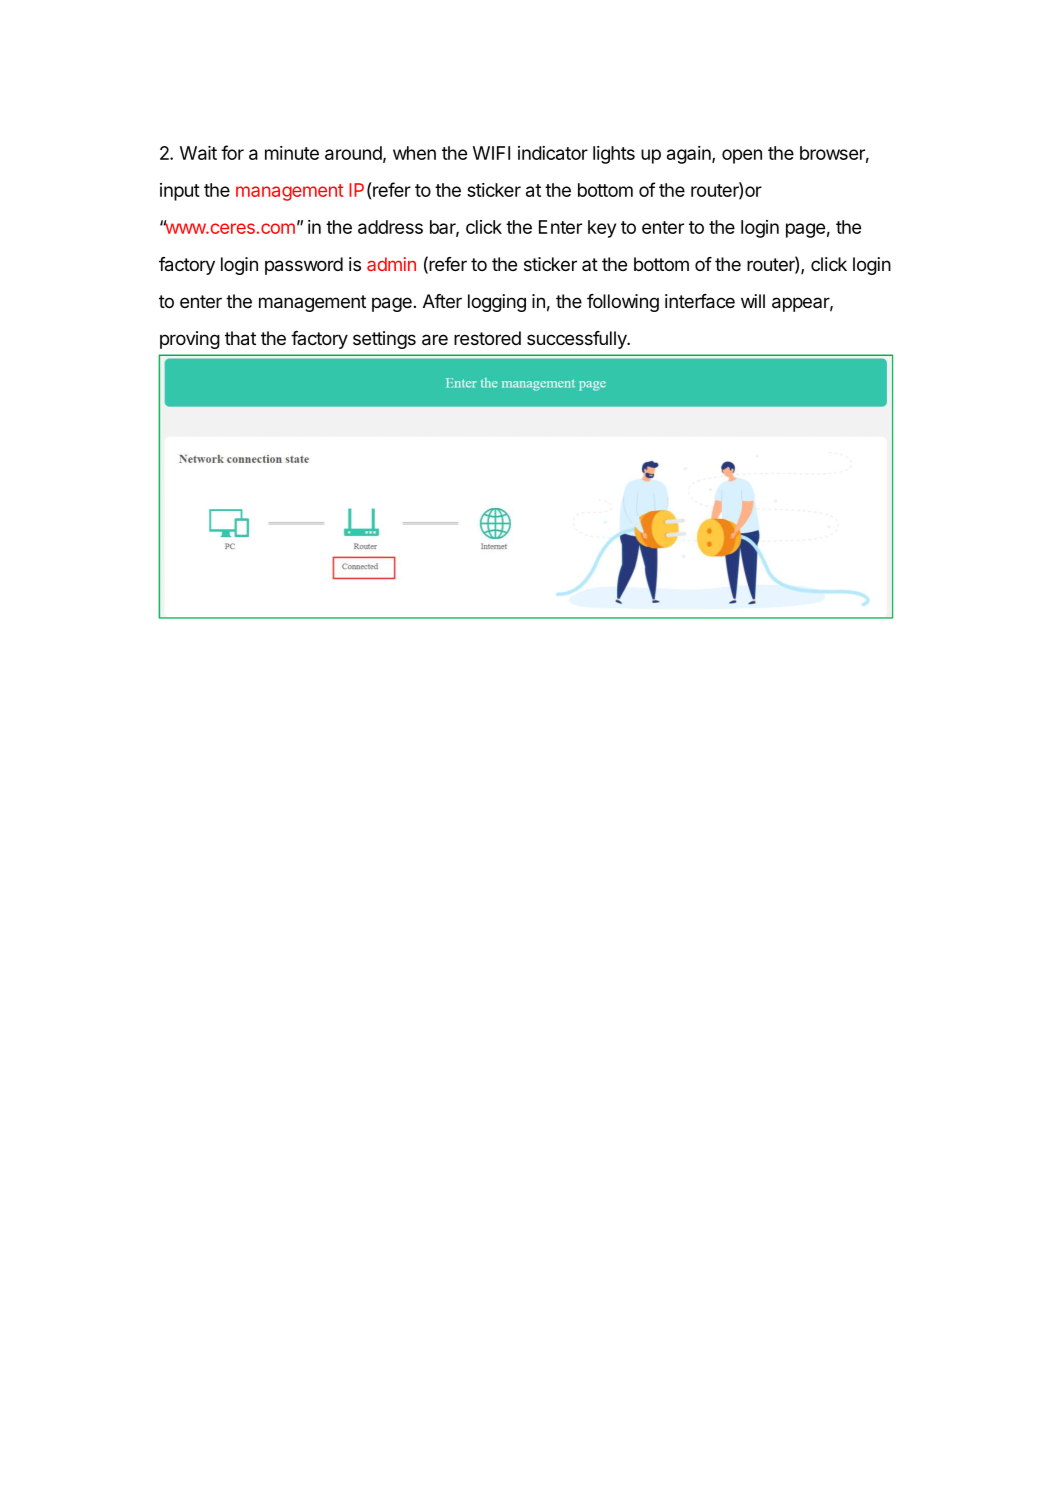 The width and height of the document is (1049, 1485). I want to click on that, so click(240, 338).
